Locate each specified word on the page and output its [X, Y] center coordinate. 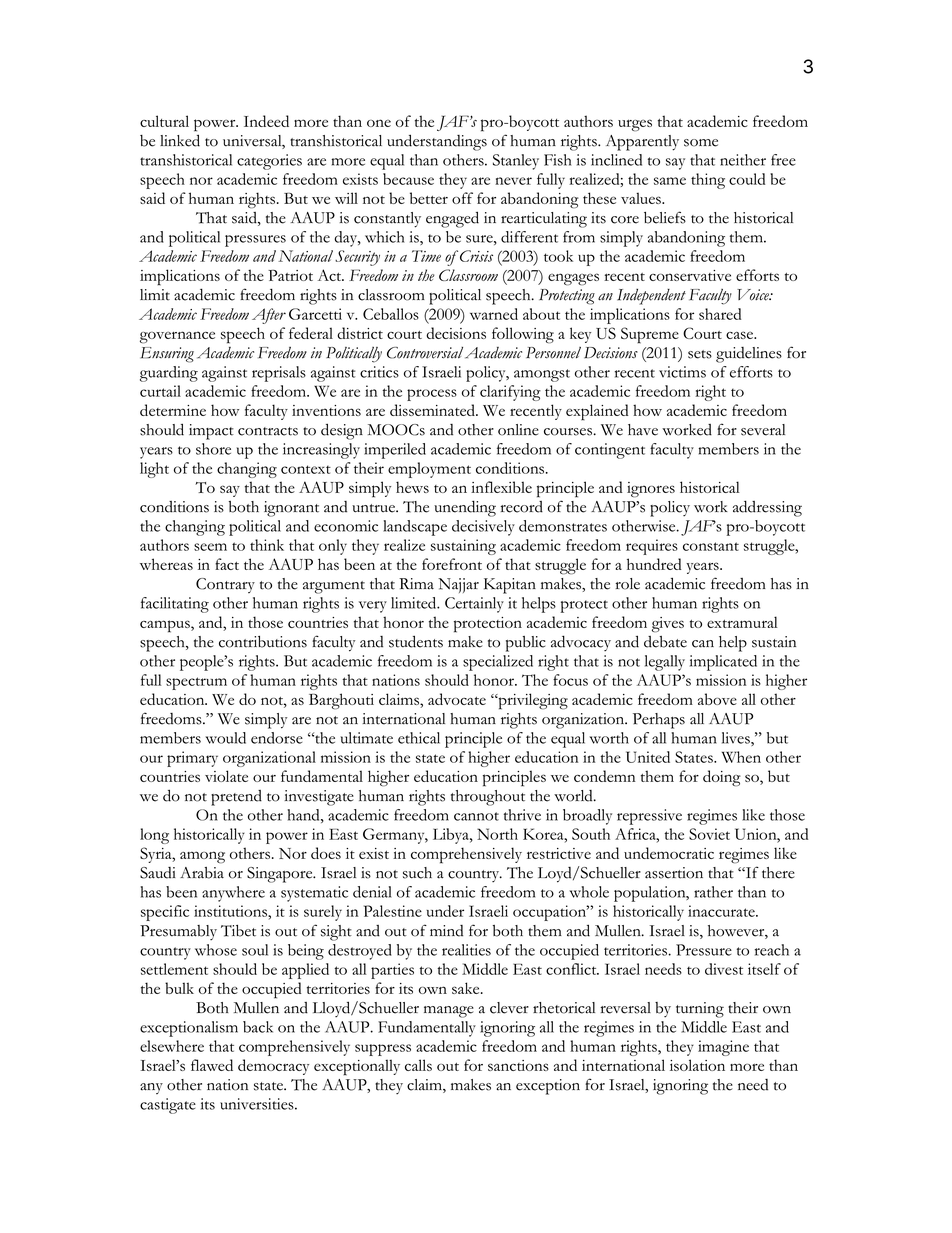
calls [418, 1065]
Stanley [516, 162]
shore [213, 449]
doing [722, 778]
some [701, 143]
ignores [651, 490]
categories [269, 162]
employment [429, 470]
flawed [212, 1065]
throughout [488, 798]
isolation [697, 1065]
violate [226, 776]
